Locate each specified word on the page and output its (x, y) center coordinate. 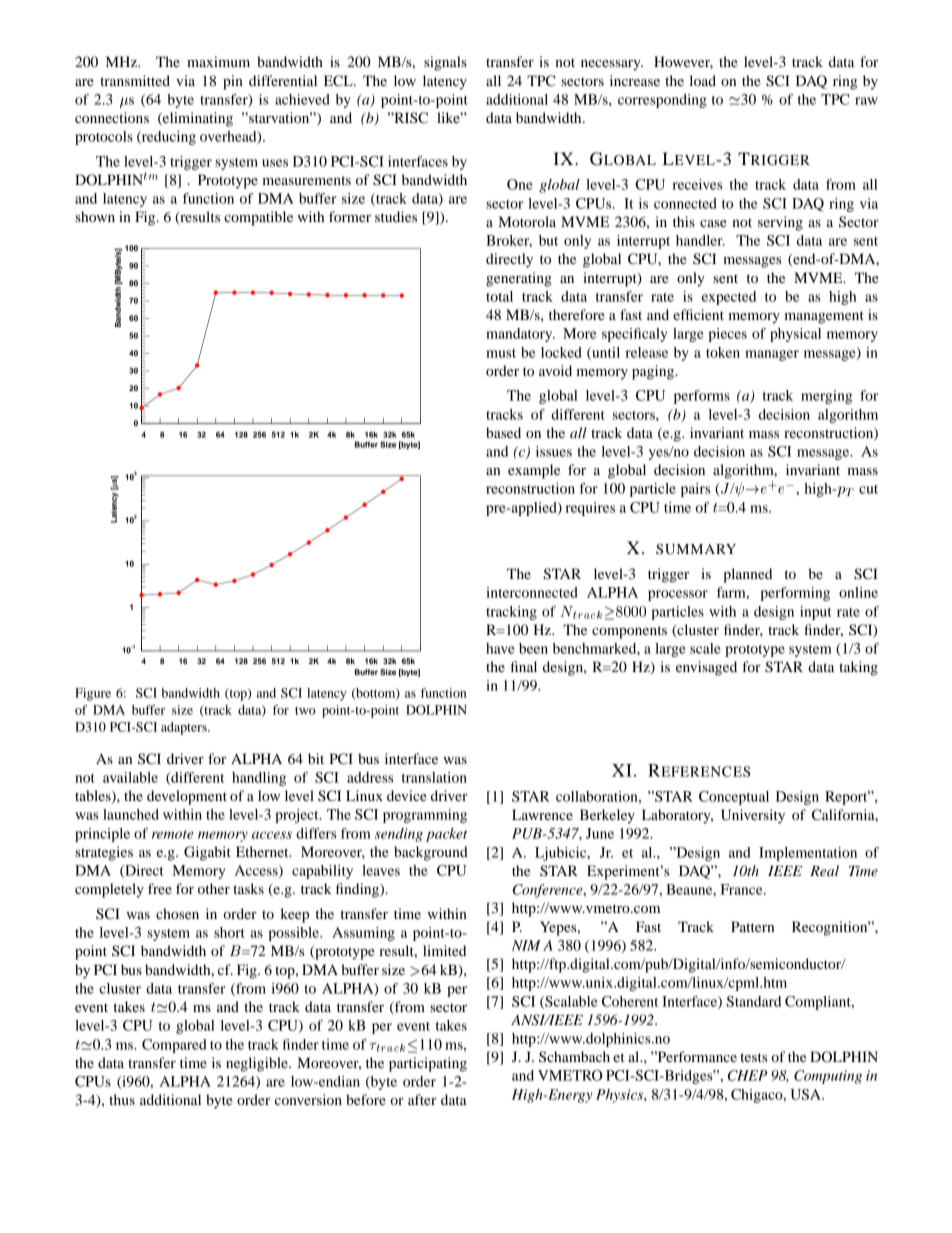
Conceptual (734, 798)
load (703, 80)
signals (445, 63)
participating (428, 1064)
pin (233, 82)
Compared (174, 1046)
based (503, 432)
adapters (185, 728)
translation (434, 777)
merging (826, 397)
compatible (258, 218)
